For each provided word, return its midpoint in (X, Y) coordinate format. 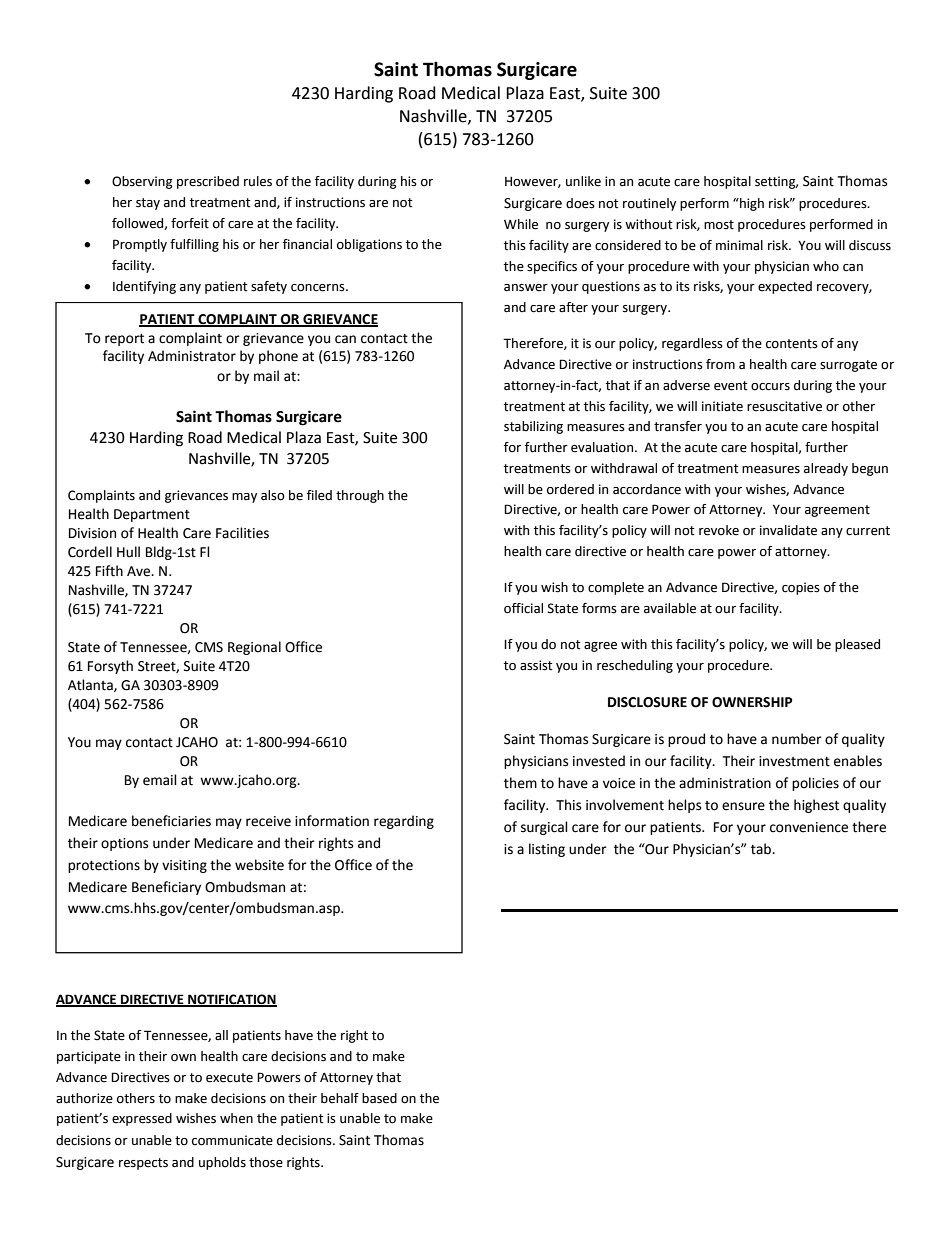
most (719, 225)
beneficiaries (171, 821)
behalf (340, 1098)
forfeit (190, 223)
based (379, 1098)
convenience (809, 827)
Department (152, 515)
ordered (570, 489)
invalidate (788, 530)
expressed (142, 1119)
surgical (544, 828)
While (521, 224)
